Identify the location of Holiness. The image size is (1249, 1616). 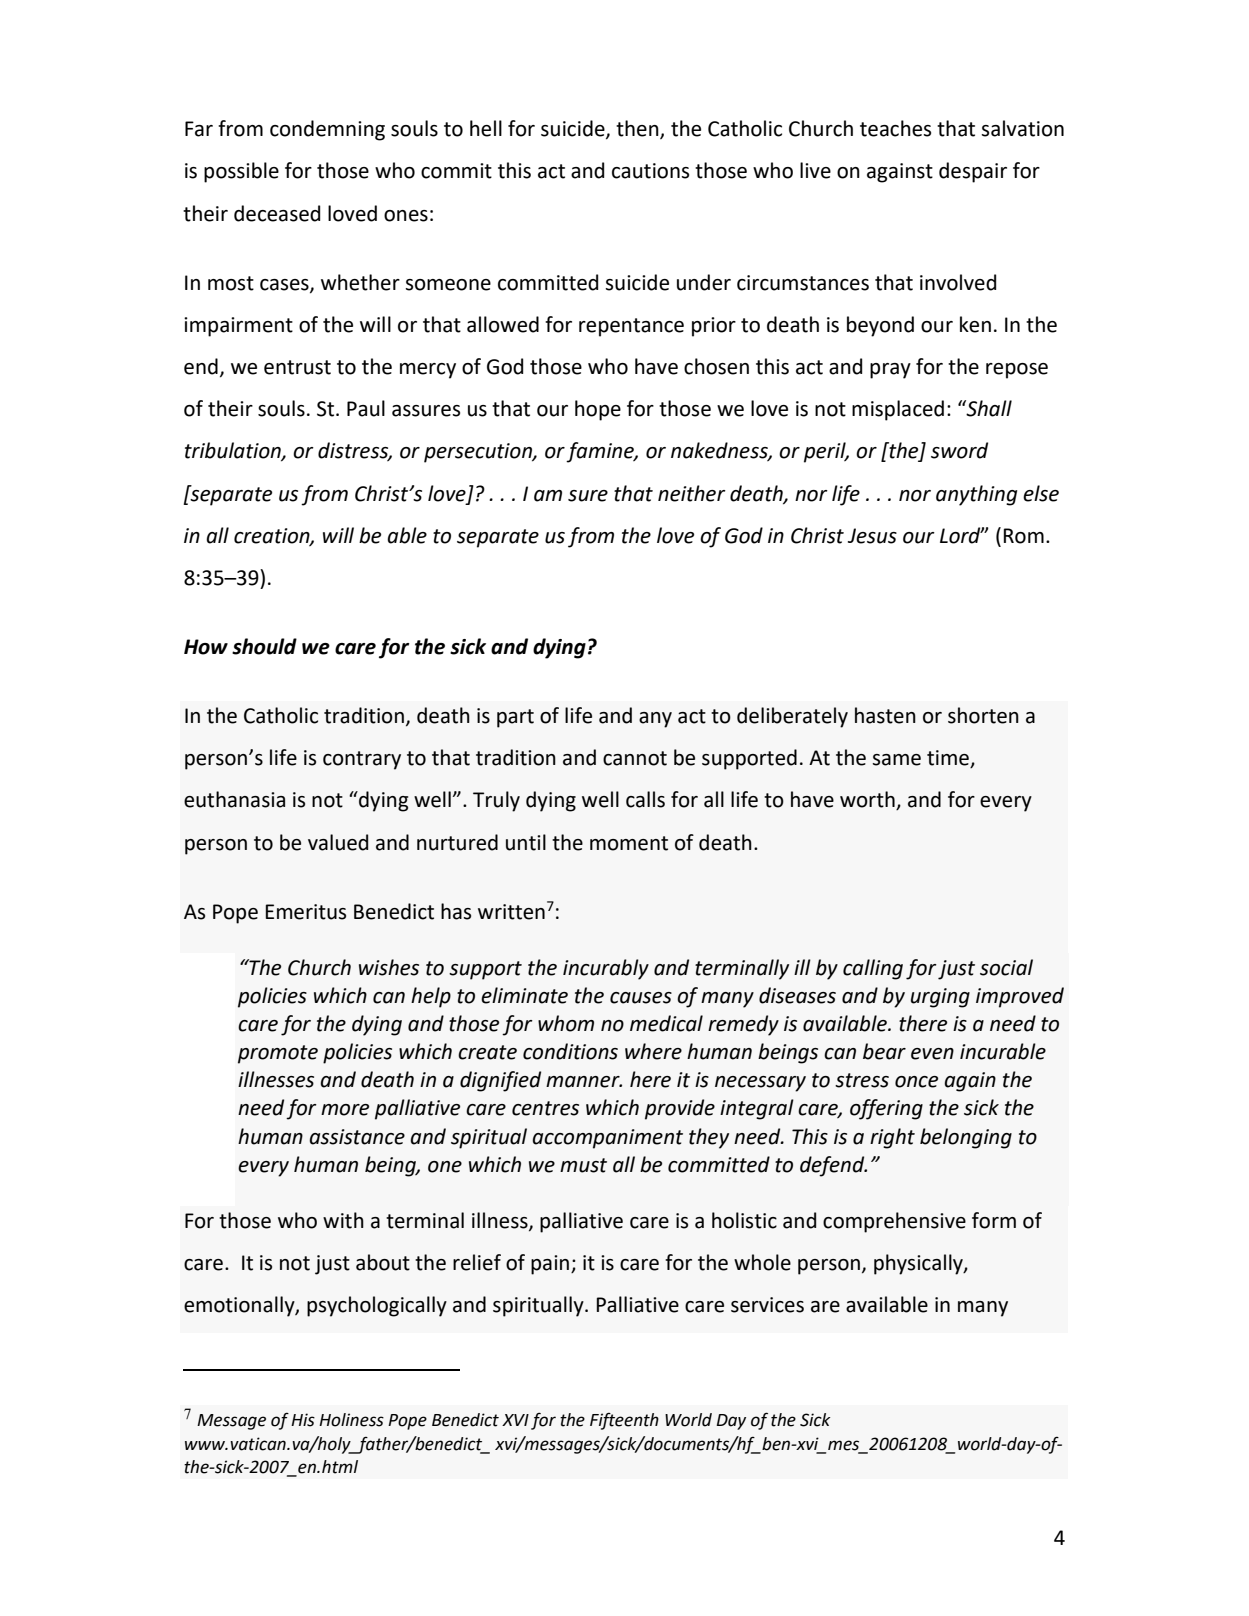
(351, 1420).
